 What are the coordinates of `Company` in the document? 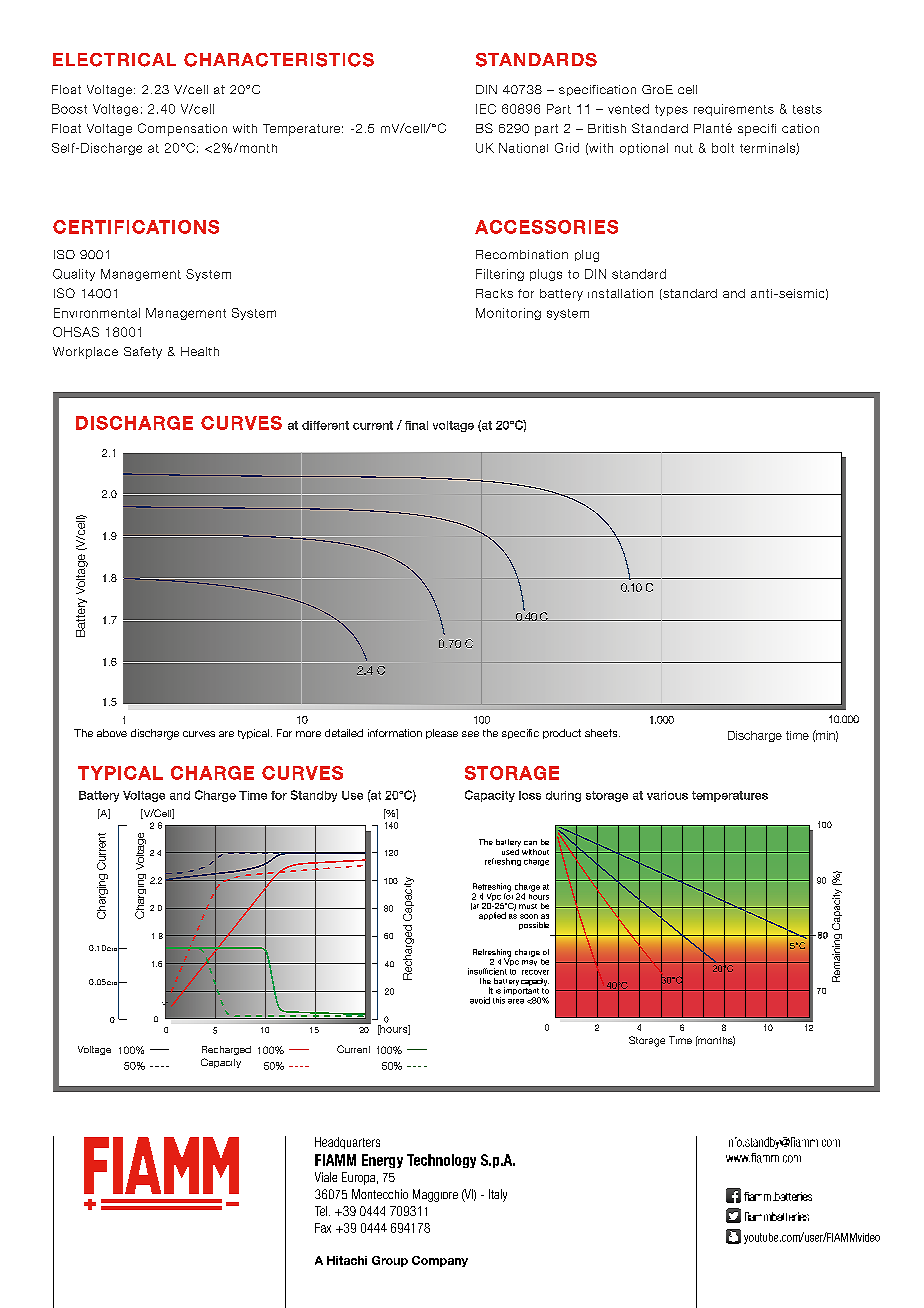 It's located at (440, 1261).
